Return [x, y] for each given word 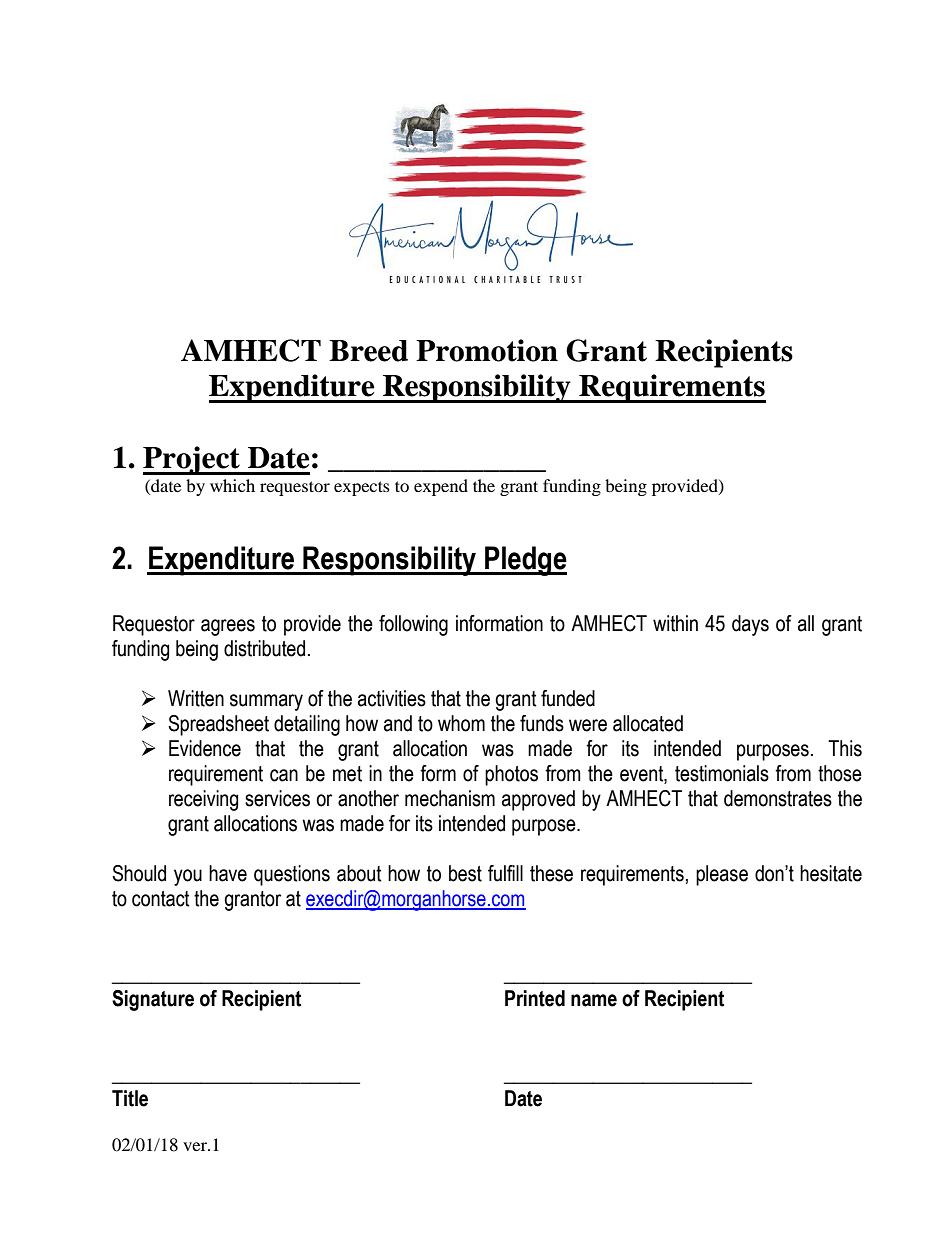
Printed [535, 998]
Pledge [525, 561]
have [228, 873]
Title [130, 1098]
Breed [368, 351]
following [413, 625]
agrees [228, 627]
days [750, 625]
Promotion [487, 350]
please [722, 875]
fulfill [505, 873]
